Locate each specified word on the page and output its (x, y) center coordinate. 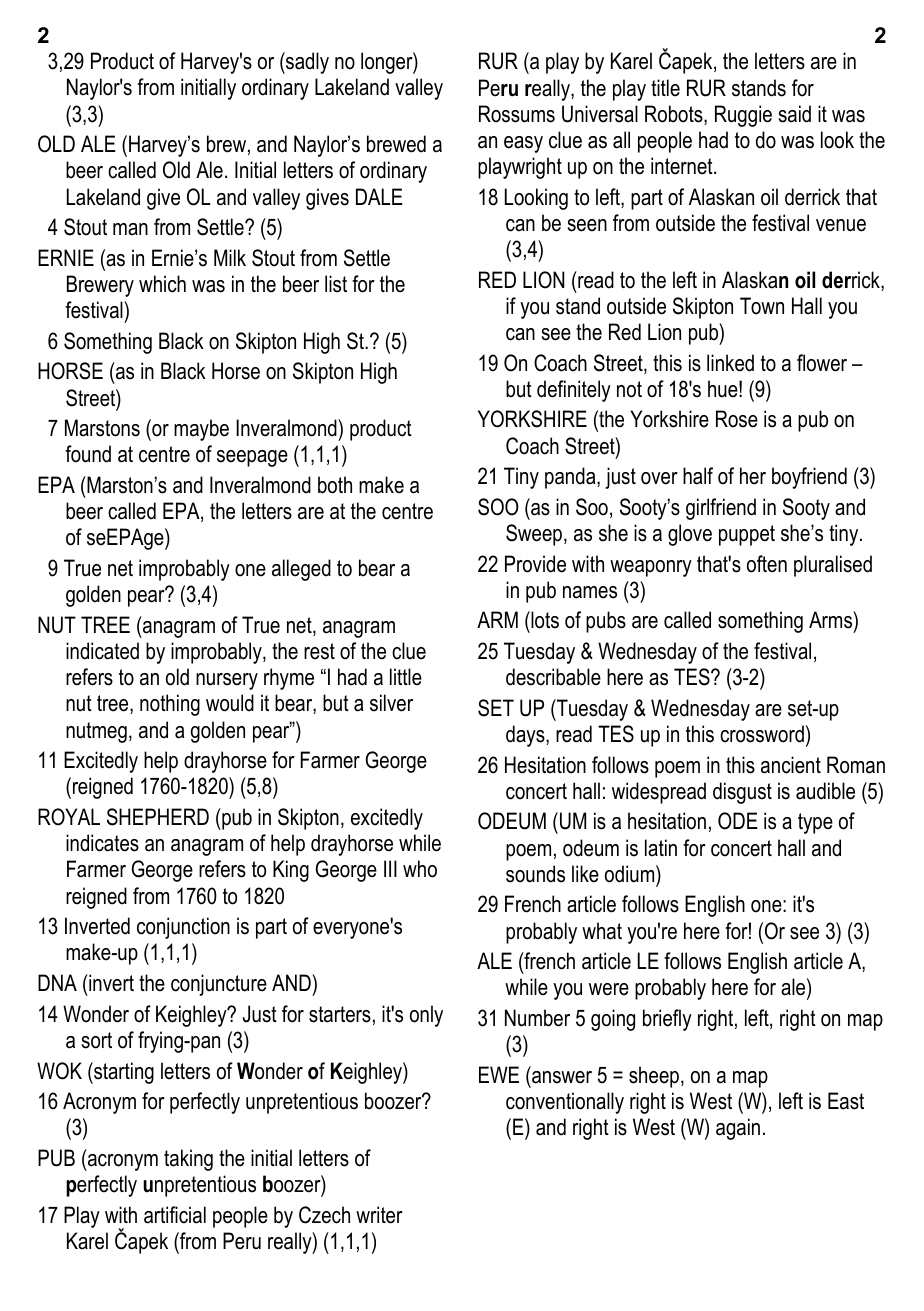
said (794, 114)
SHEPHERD (158, 817)
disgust (742, 793)
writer (379, 1215)
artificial (175, 1215)
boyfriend (809, 478)
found (88, 454)
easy (523, 144)
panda (571, 478)
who (420, 869)
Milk (230, 257)
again (738, 1129)
